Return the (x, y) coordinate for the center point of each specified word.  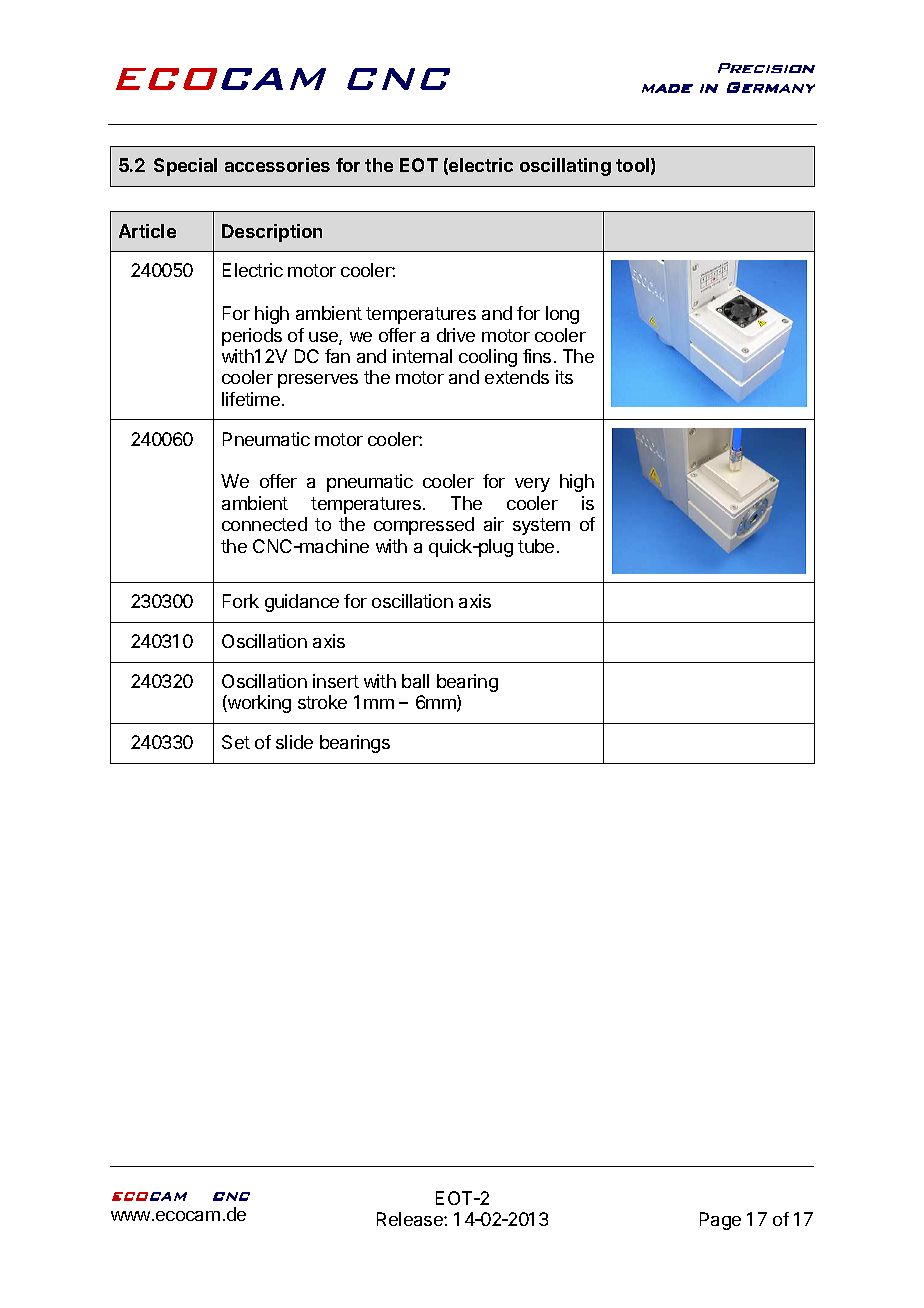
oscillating (565, 167)
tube (536, 546)
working (258, 704)
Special (185, 167)
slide (294, 742)
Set (236, 742)
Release (411, 1219)
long (562, 315)
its (564, 377)
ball (415, 681)
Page (720, 1221)
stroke (322, 702)
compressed (424, 526)
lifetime (251, 399)
